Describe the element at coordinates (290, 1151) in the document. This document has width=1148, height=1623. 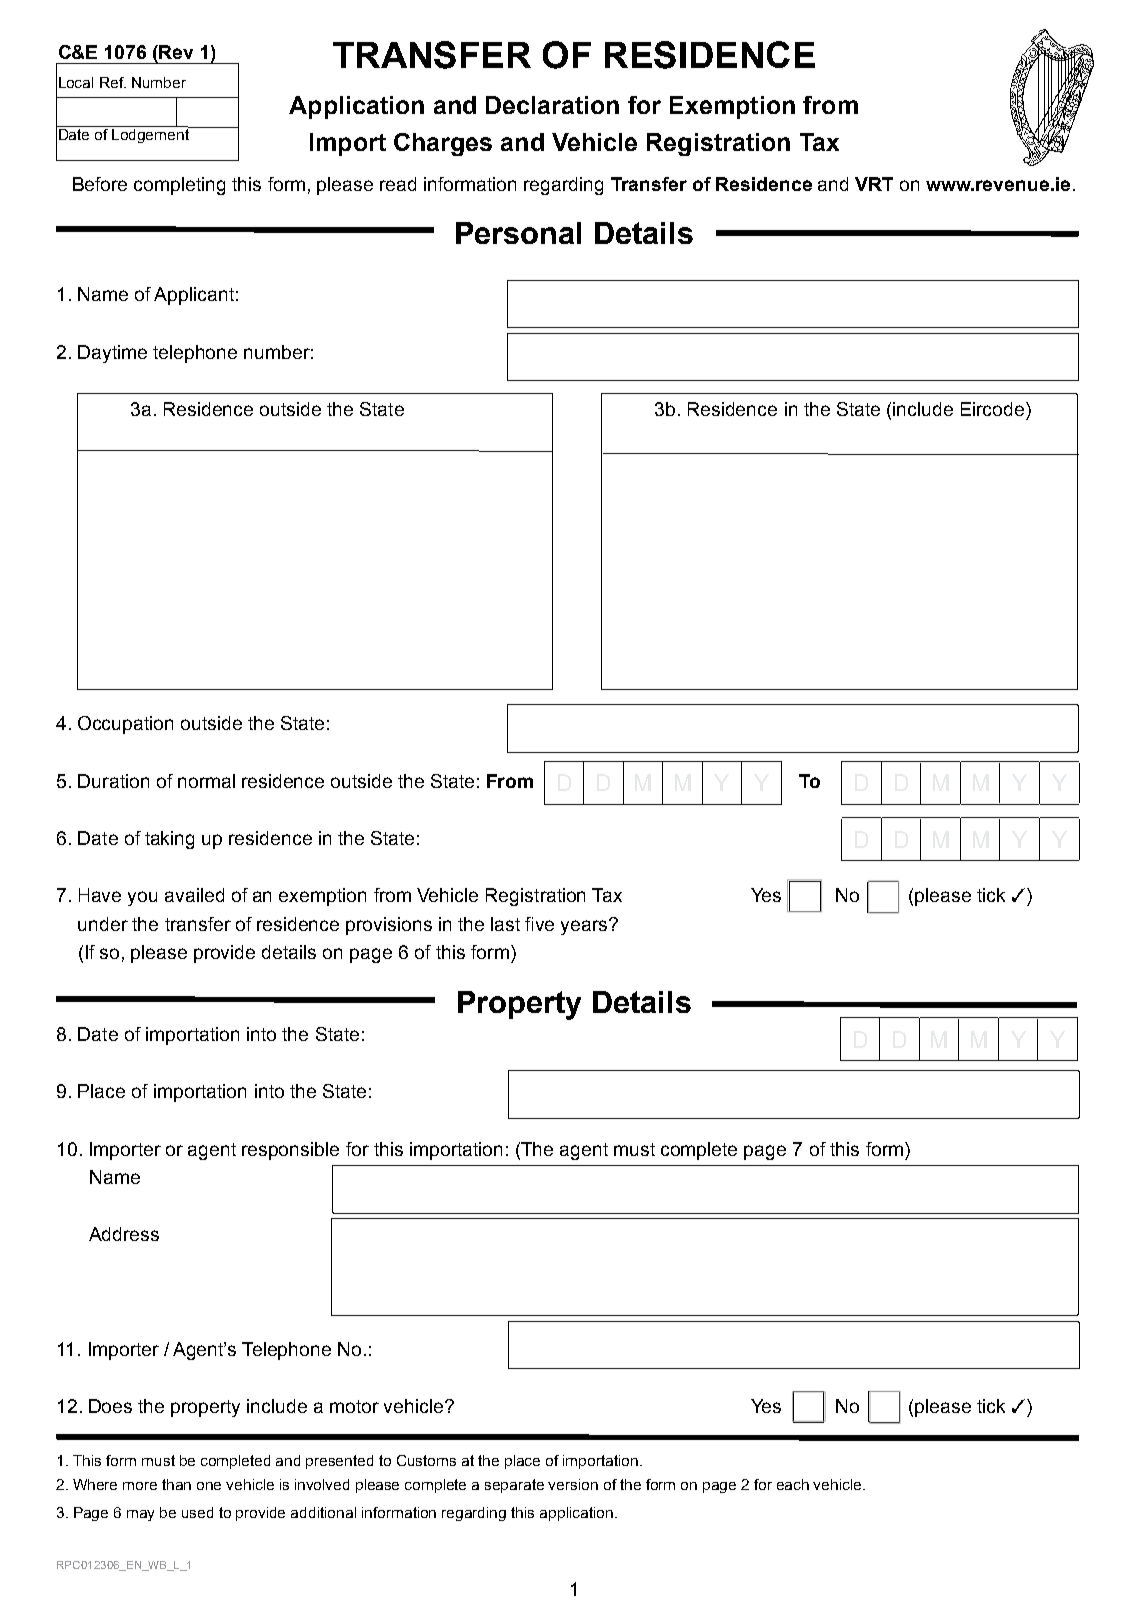
I see `responsible` at that location.
